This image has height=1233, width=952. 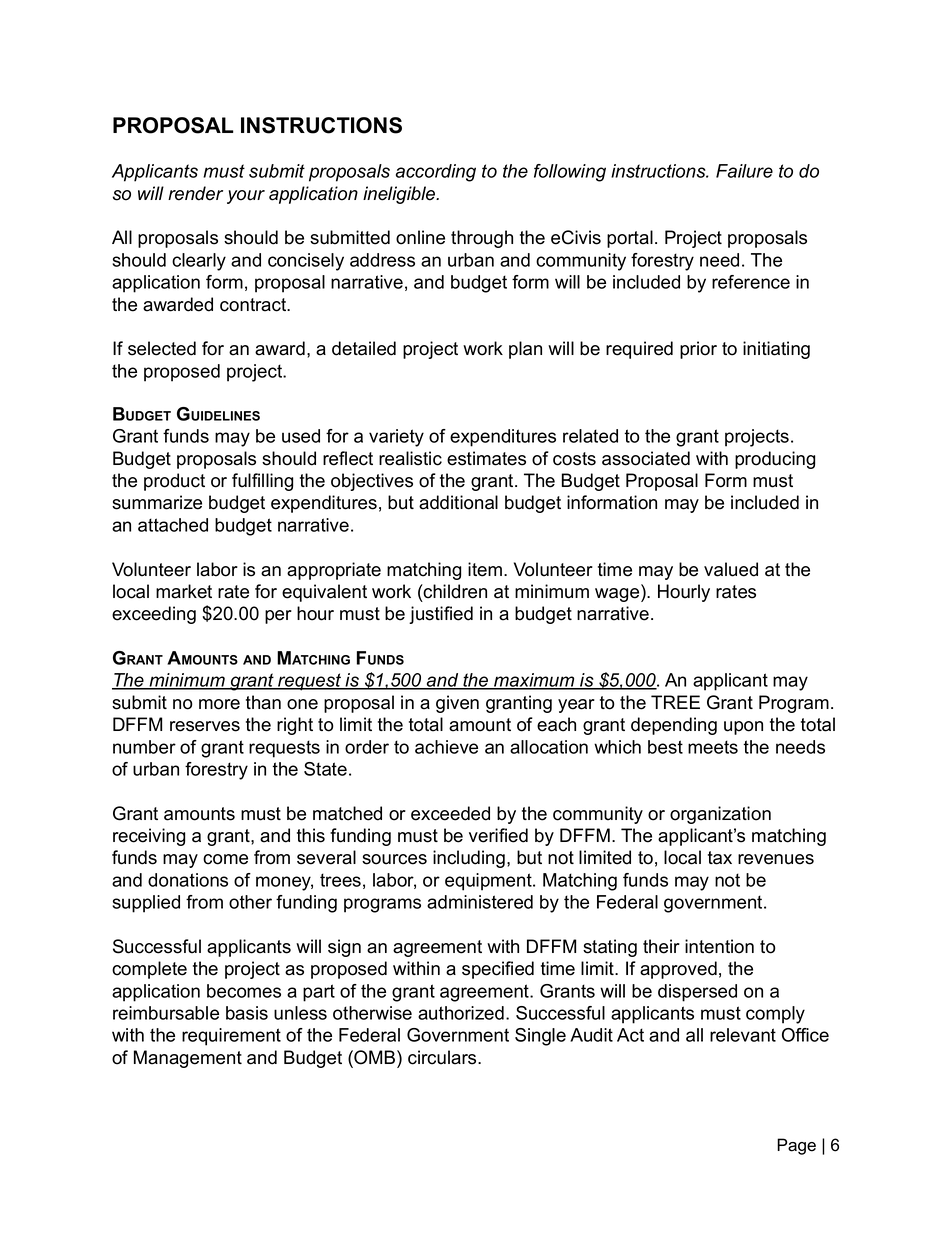 I want to click on receiving, so click(x=149, y=837).
